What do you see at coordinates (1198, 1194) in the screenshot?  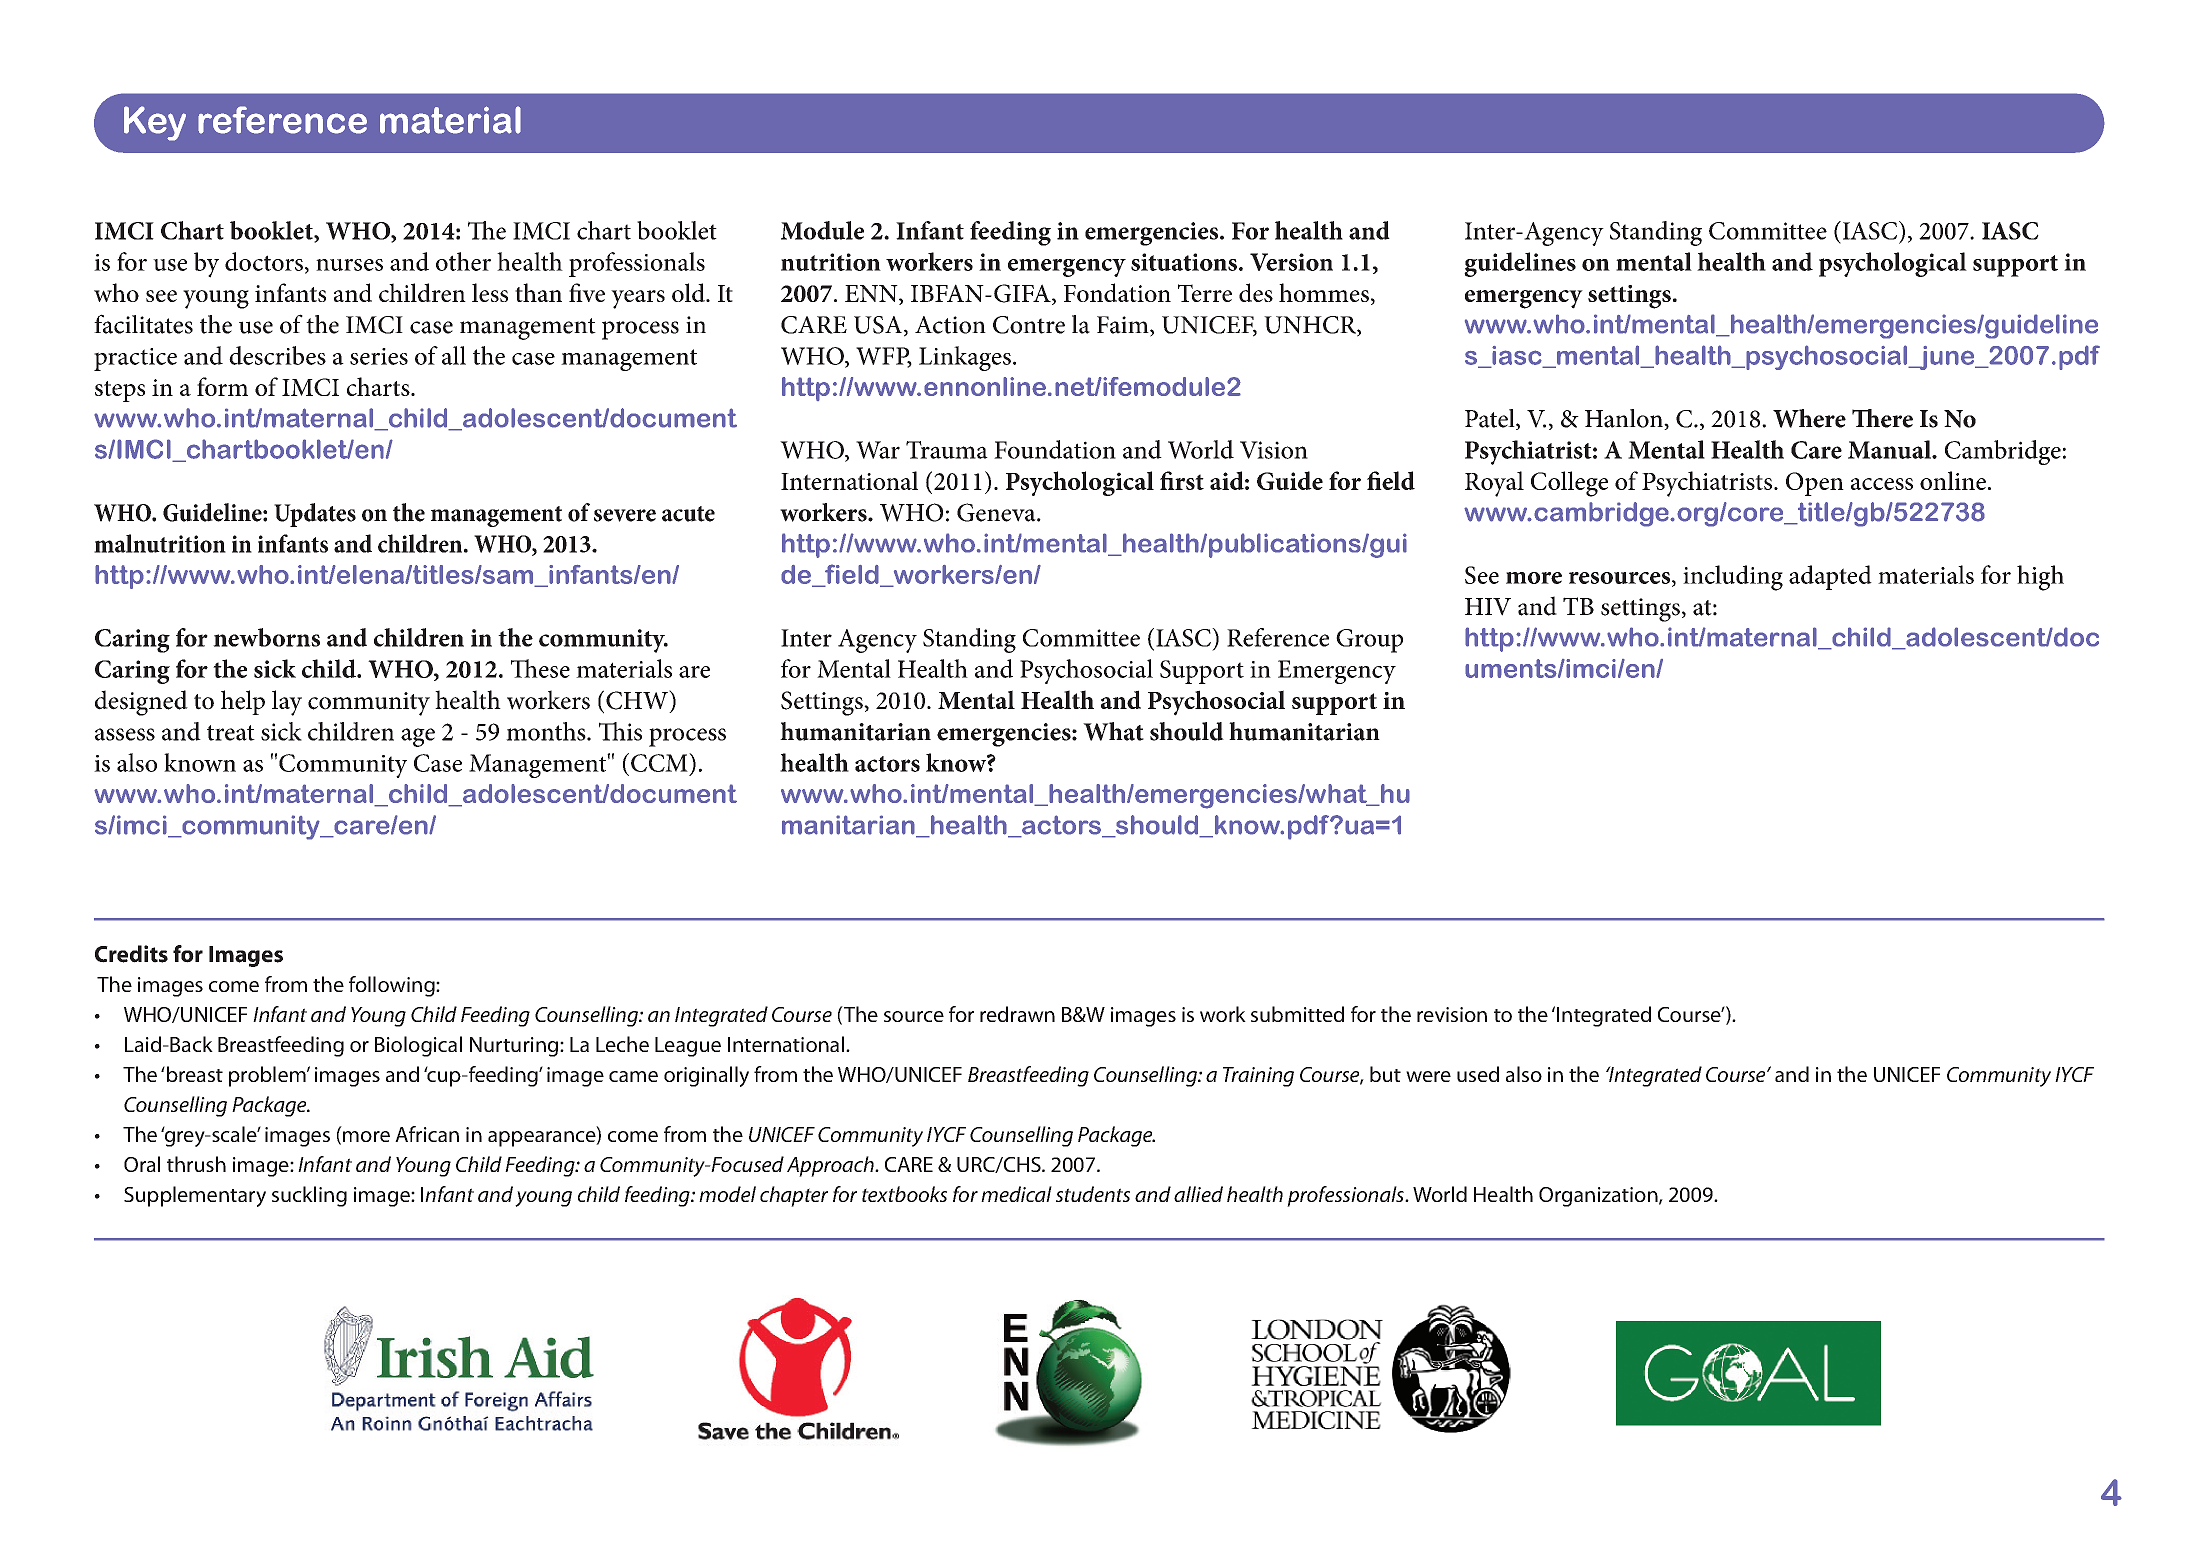 I see `allied` at bounding box center [1198, 1194].
